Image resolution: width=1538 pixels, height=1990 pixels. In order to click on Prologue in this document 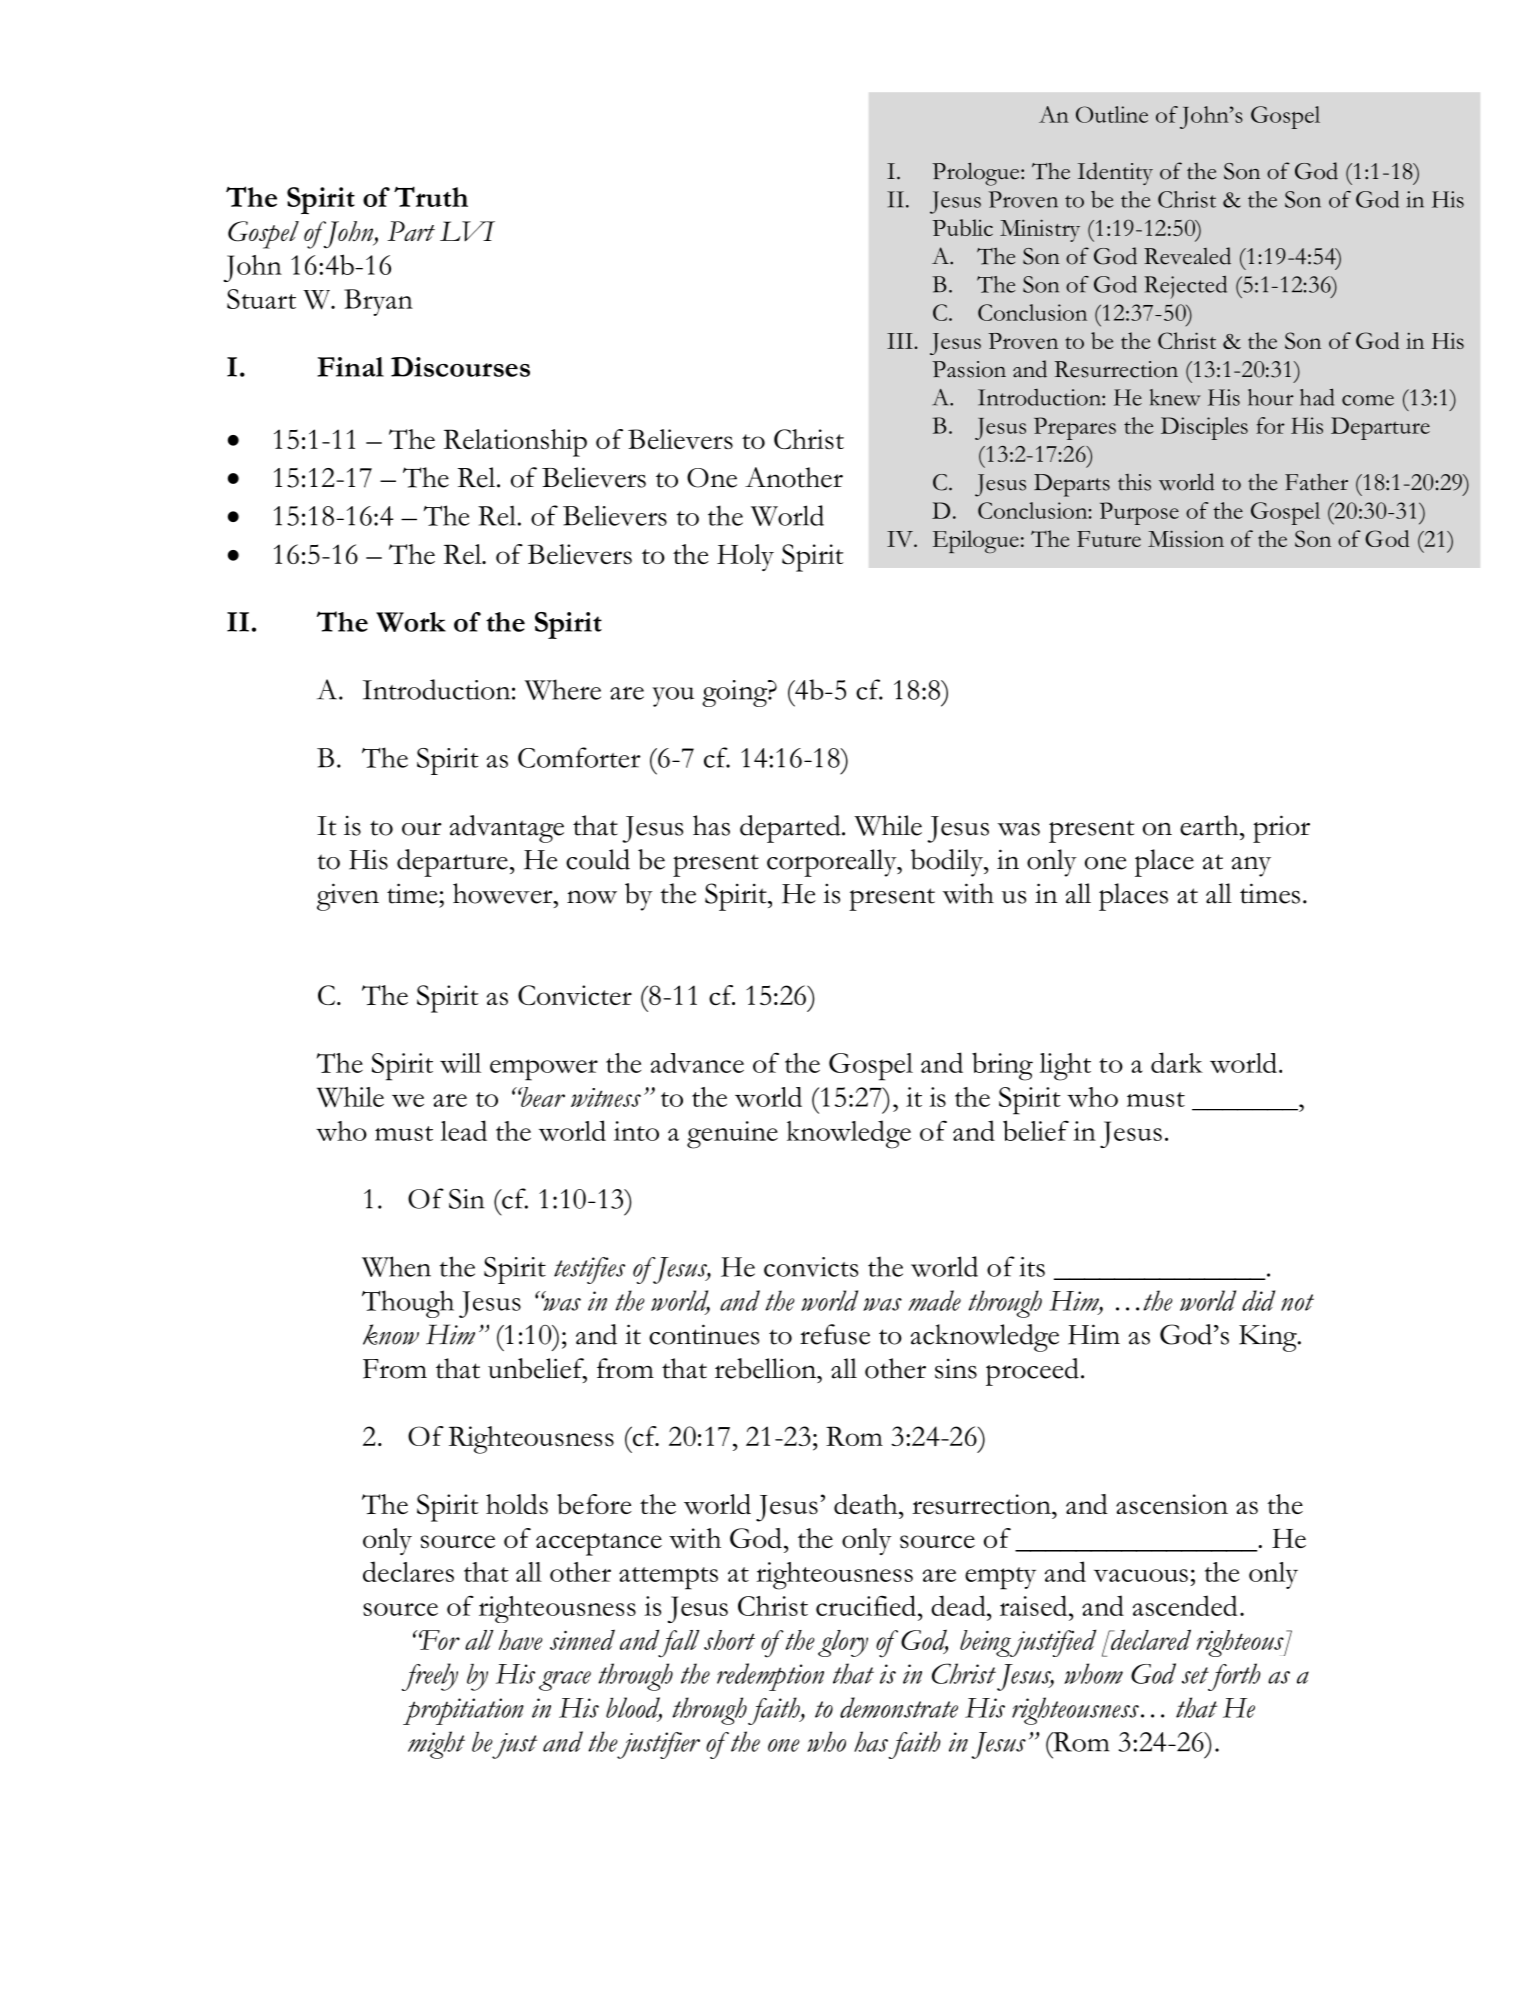, I will do `click(977, 174)`.
